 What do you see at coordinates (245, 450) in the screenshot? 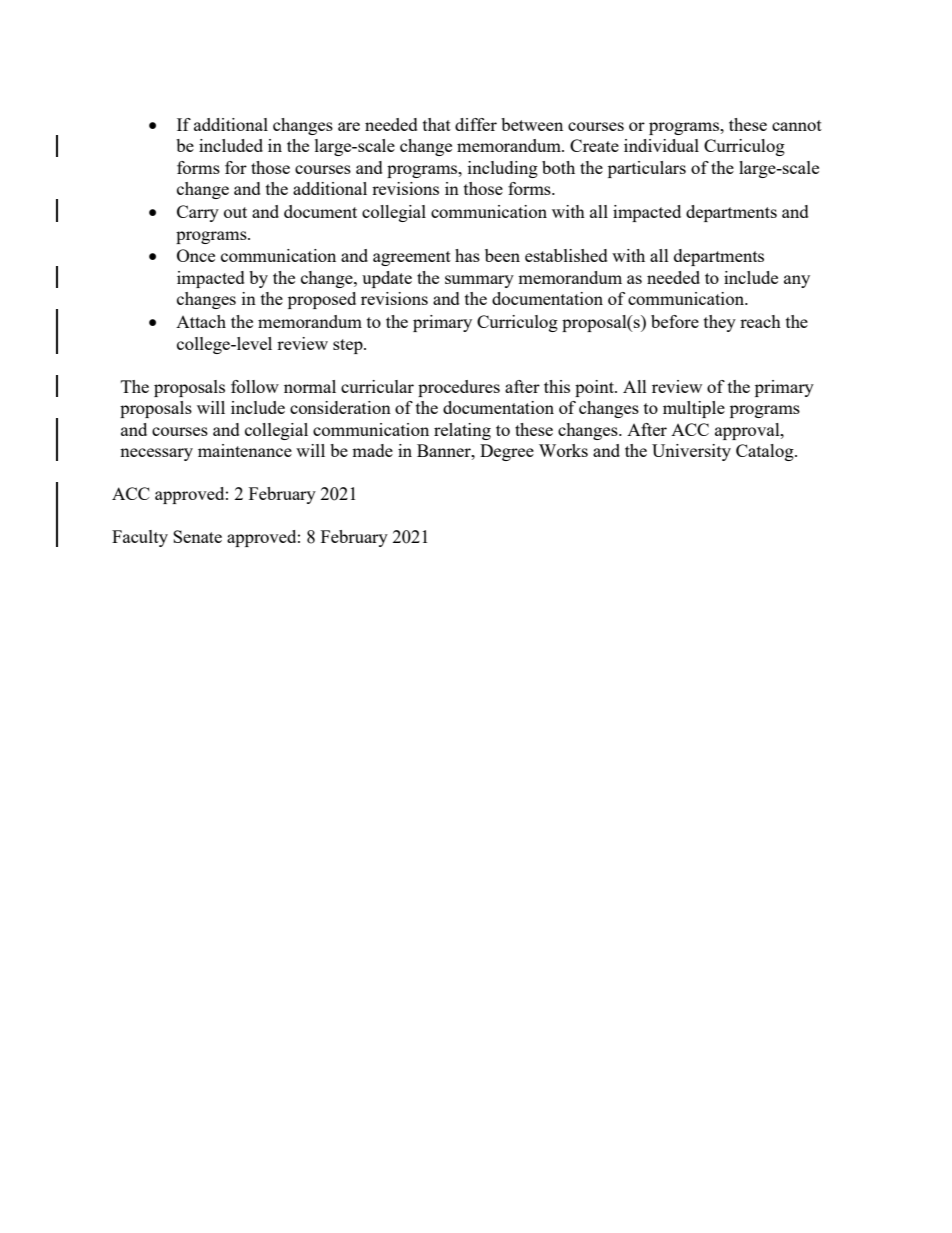
I see `maintenance` at bounding box center [245, 450].
